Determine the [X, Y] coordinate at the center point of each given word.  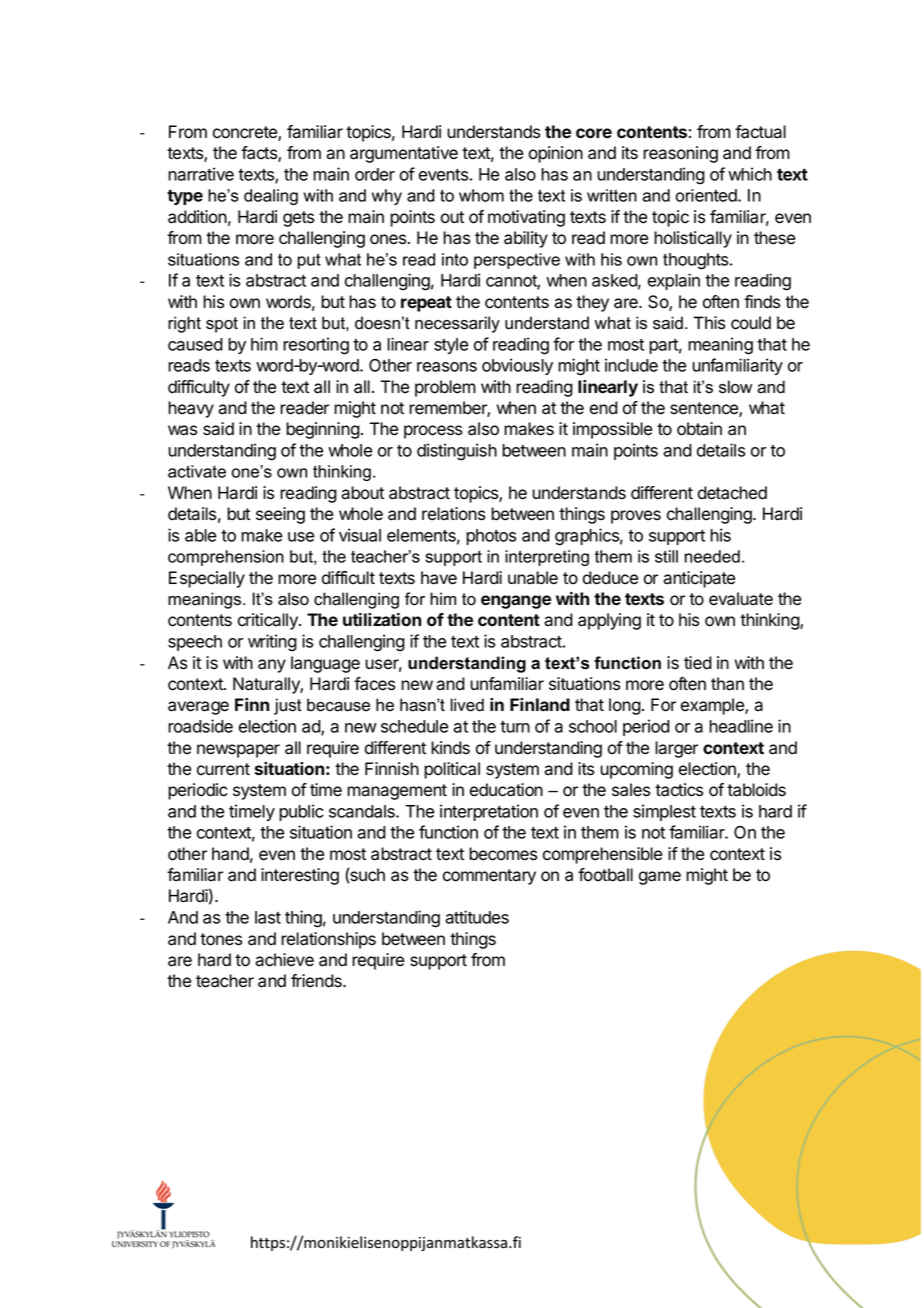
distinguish [457, 452]
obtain [699, 429]
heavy [191, 409]
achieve [284, 960]
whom [481, 195]
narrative [201, 174]
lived [467, 705]
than [727, 684]
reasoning [680, 154]
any [272, 666]
